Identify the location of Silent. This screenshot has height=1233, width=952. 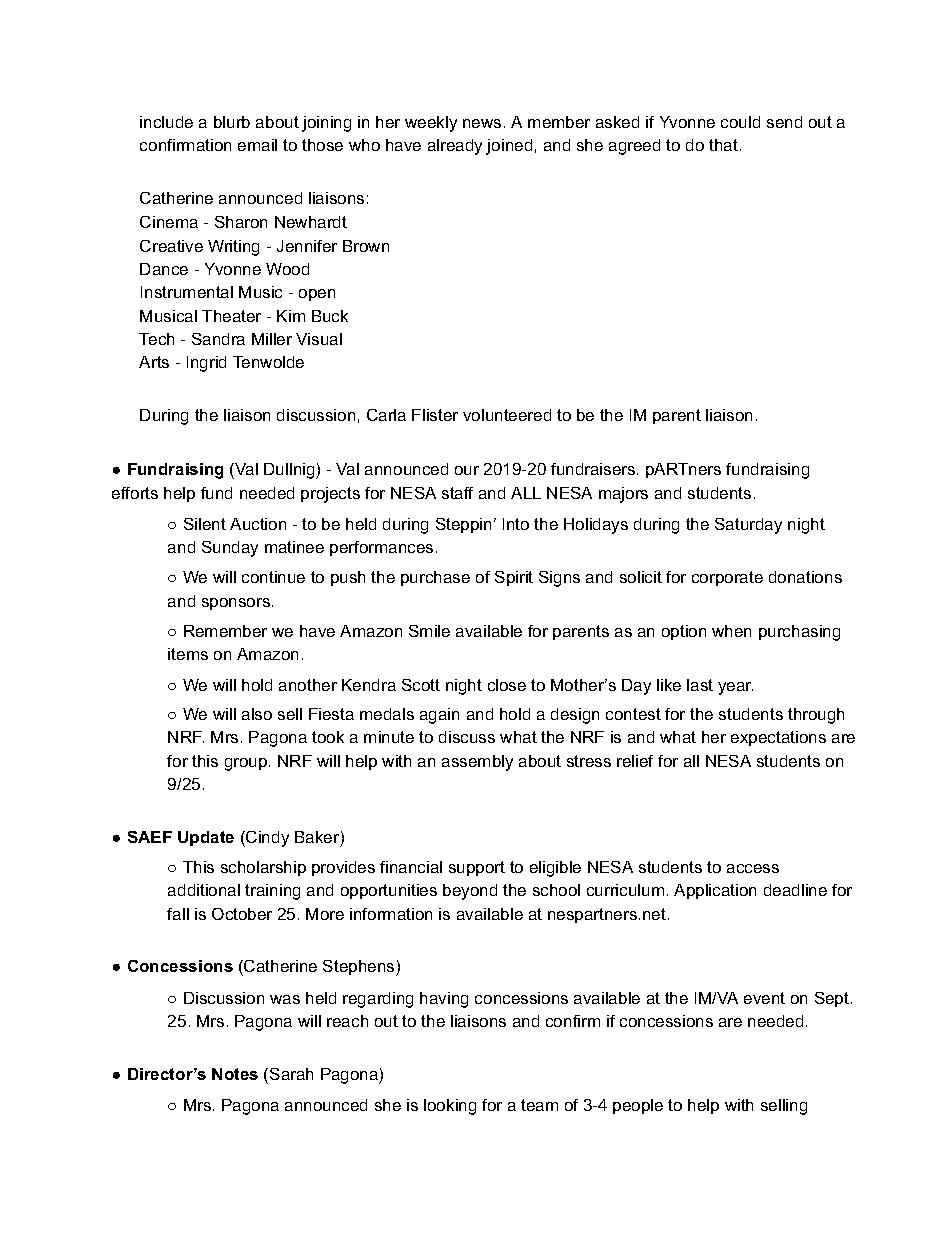
(205, 524).
